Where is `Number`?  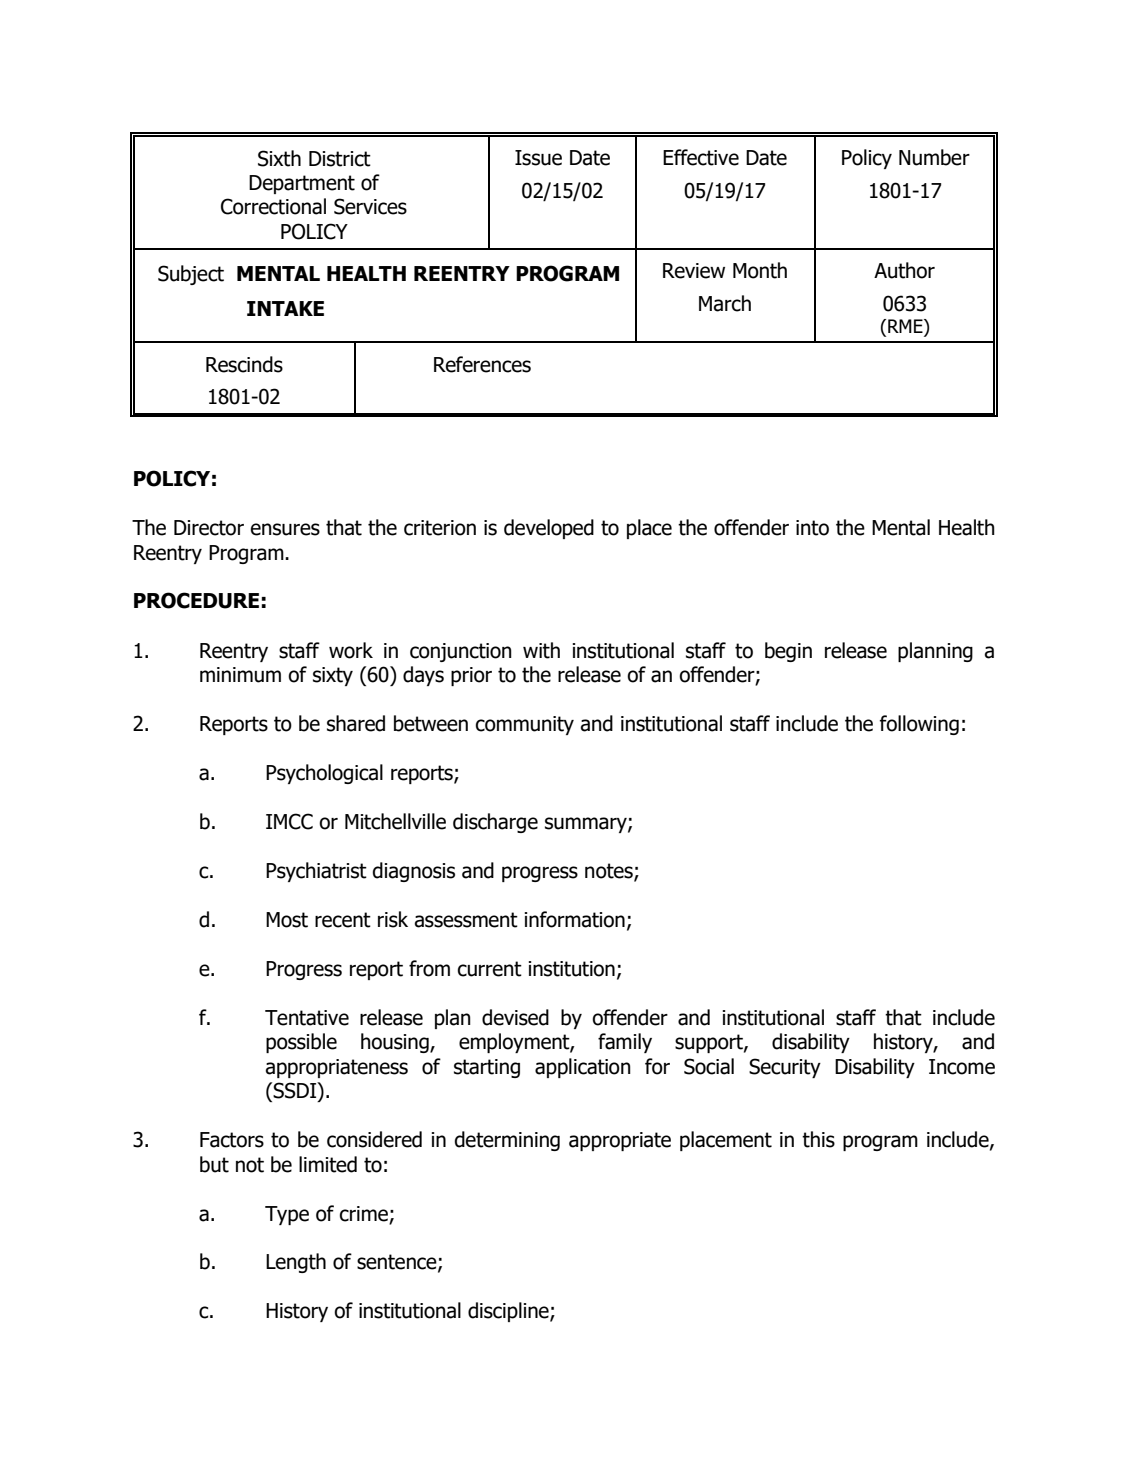 Number is located at coordinates (934, 157).
